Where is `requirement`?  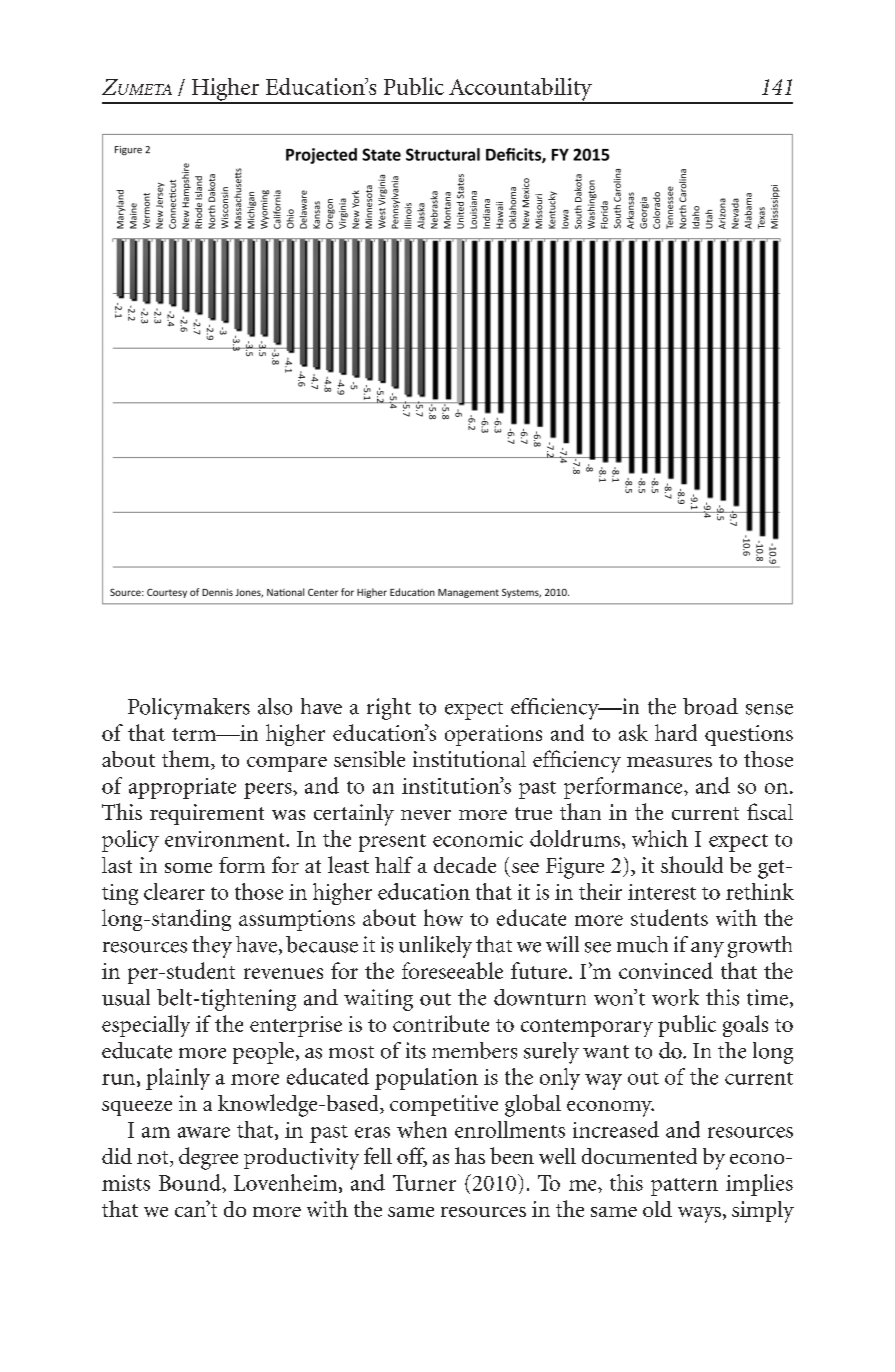 requirement is located at coordinates (207, 814).
